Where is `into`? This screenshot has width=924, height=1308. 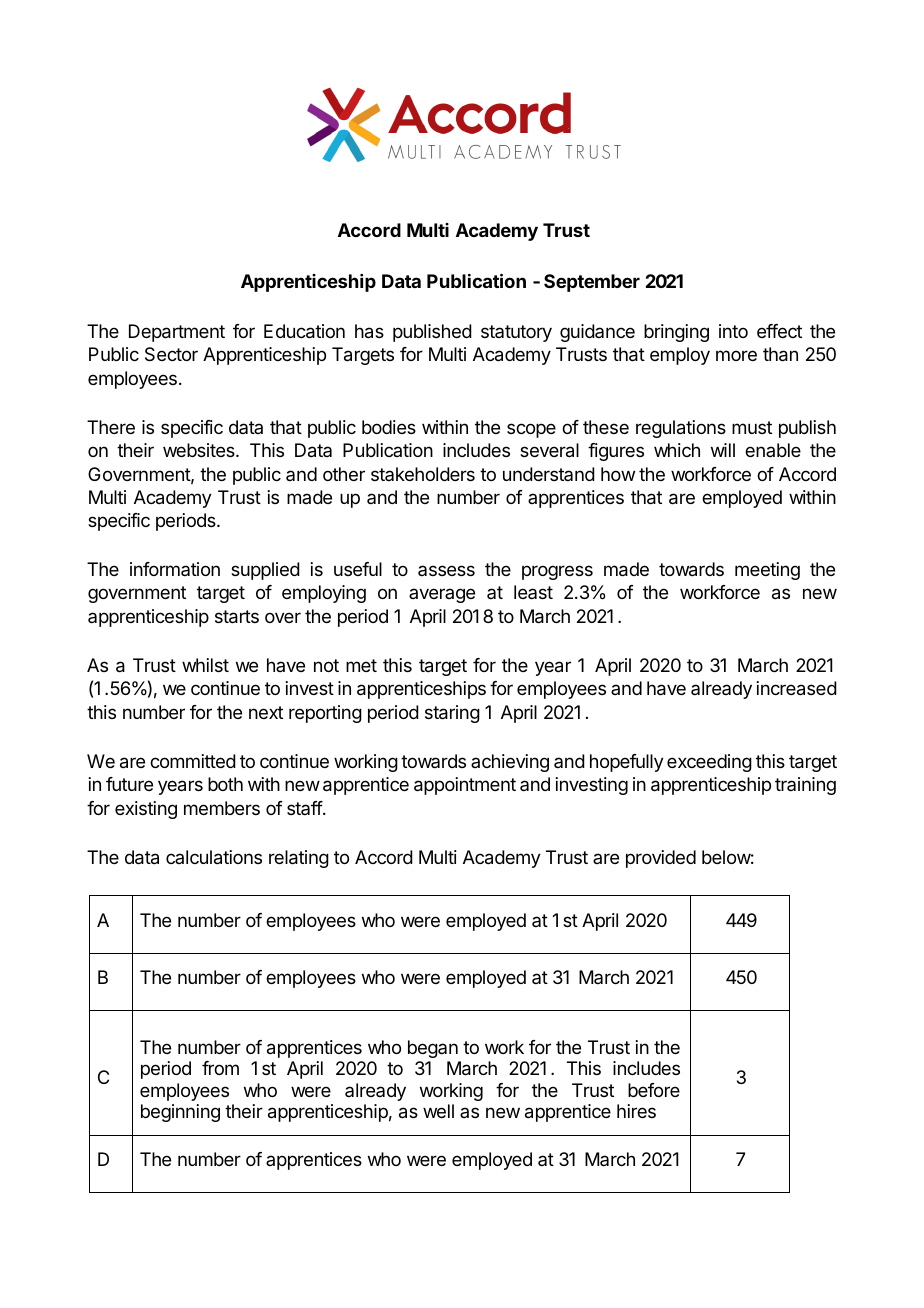
into is located at coordinates (733, 331).
